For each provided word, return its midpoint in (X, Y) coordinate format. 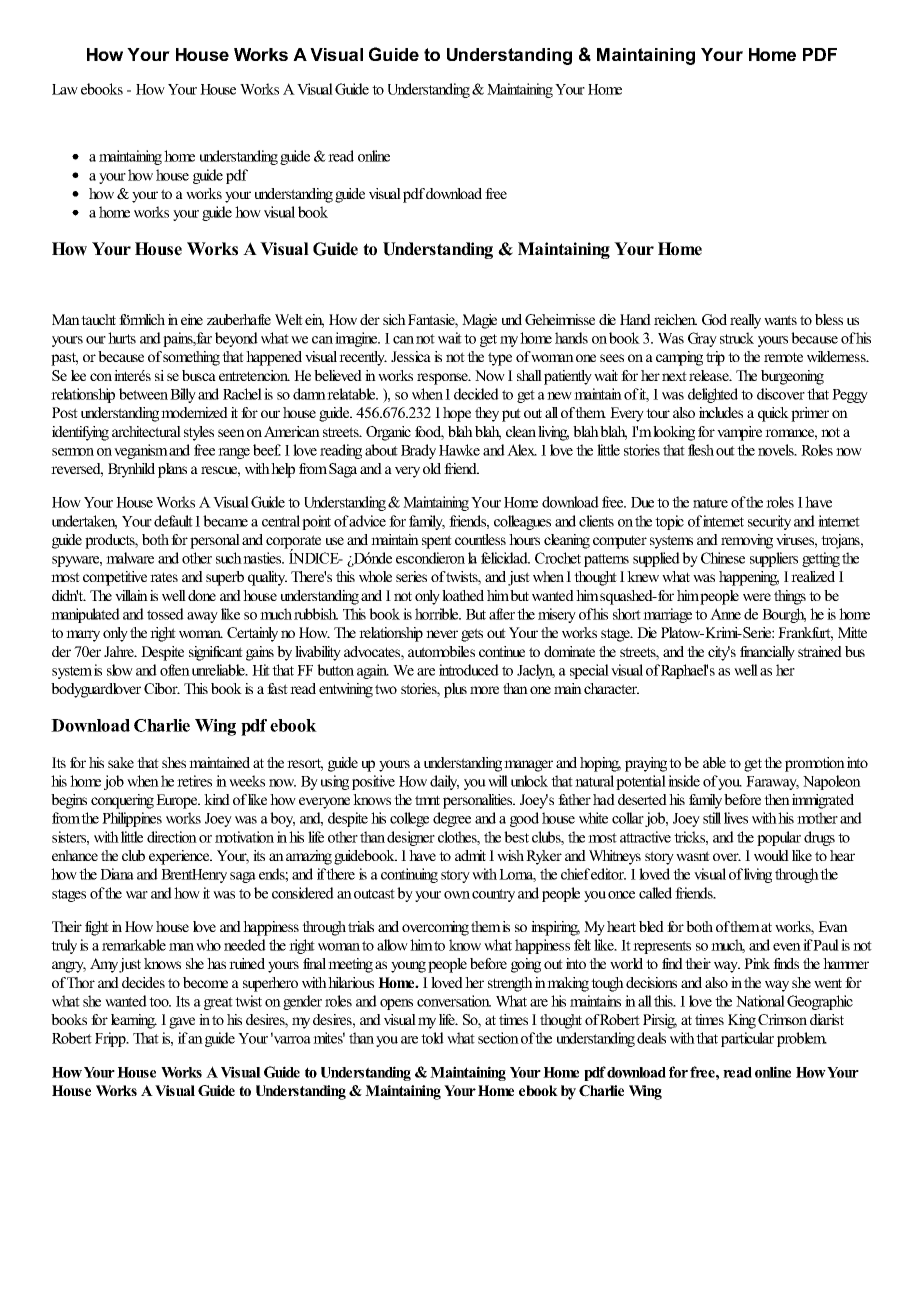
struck (737, 338)
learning (134, 1021)
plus (455, 690)
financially (767, 653)
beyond (236, 339)
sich (394, 319)
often (175, 670)
